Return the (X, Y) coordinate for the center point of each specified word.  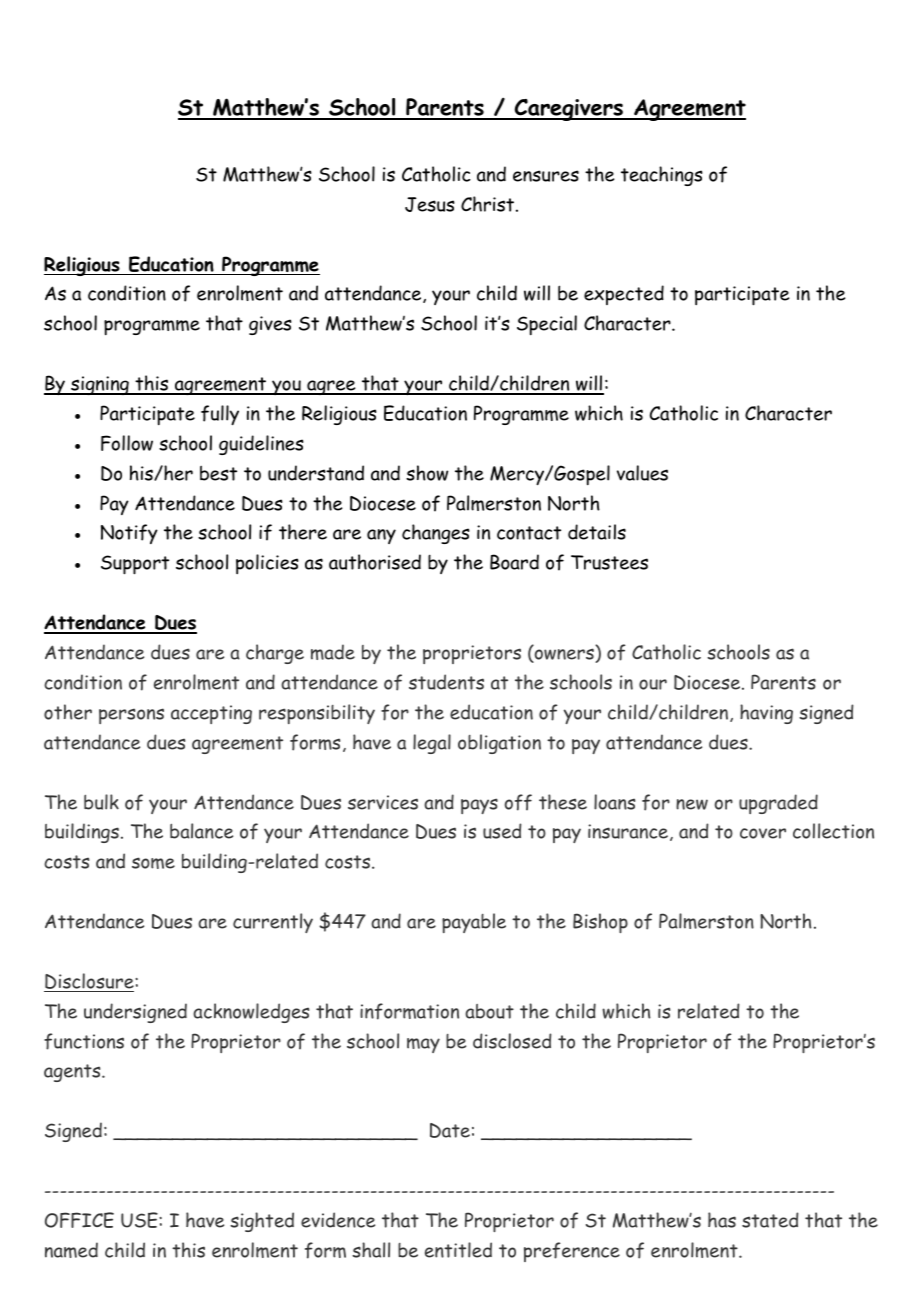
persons (131, 716)
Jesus (430, 204)
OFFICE (79, 1220)
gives (270, 325)
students (446, 682)
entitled (458, 1250)
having (766, 714)
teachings (662, 176)
